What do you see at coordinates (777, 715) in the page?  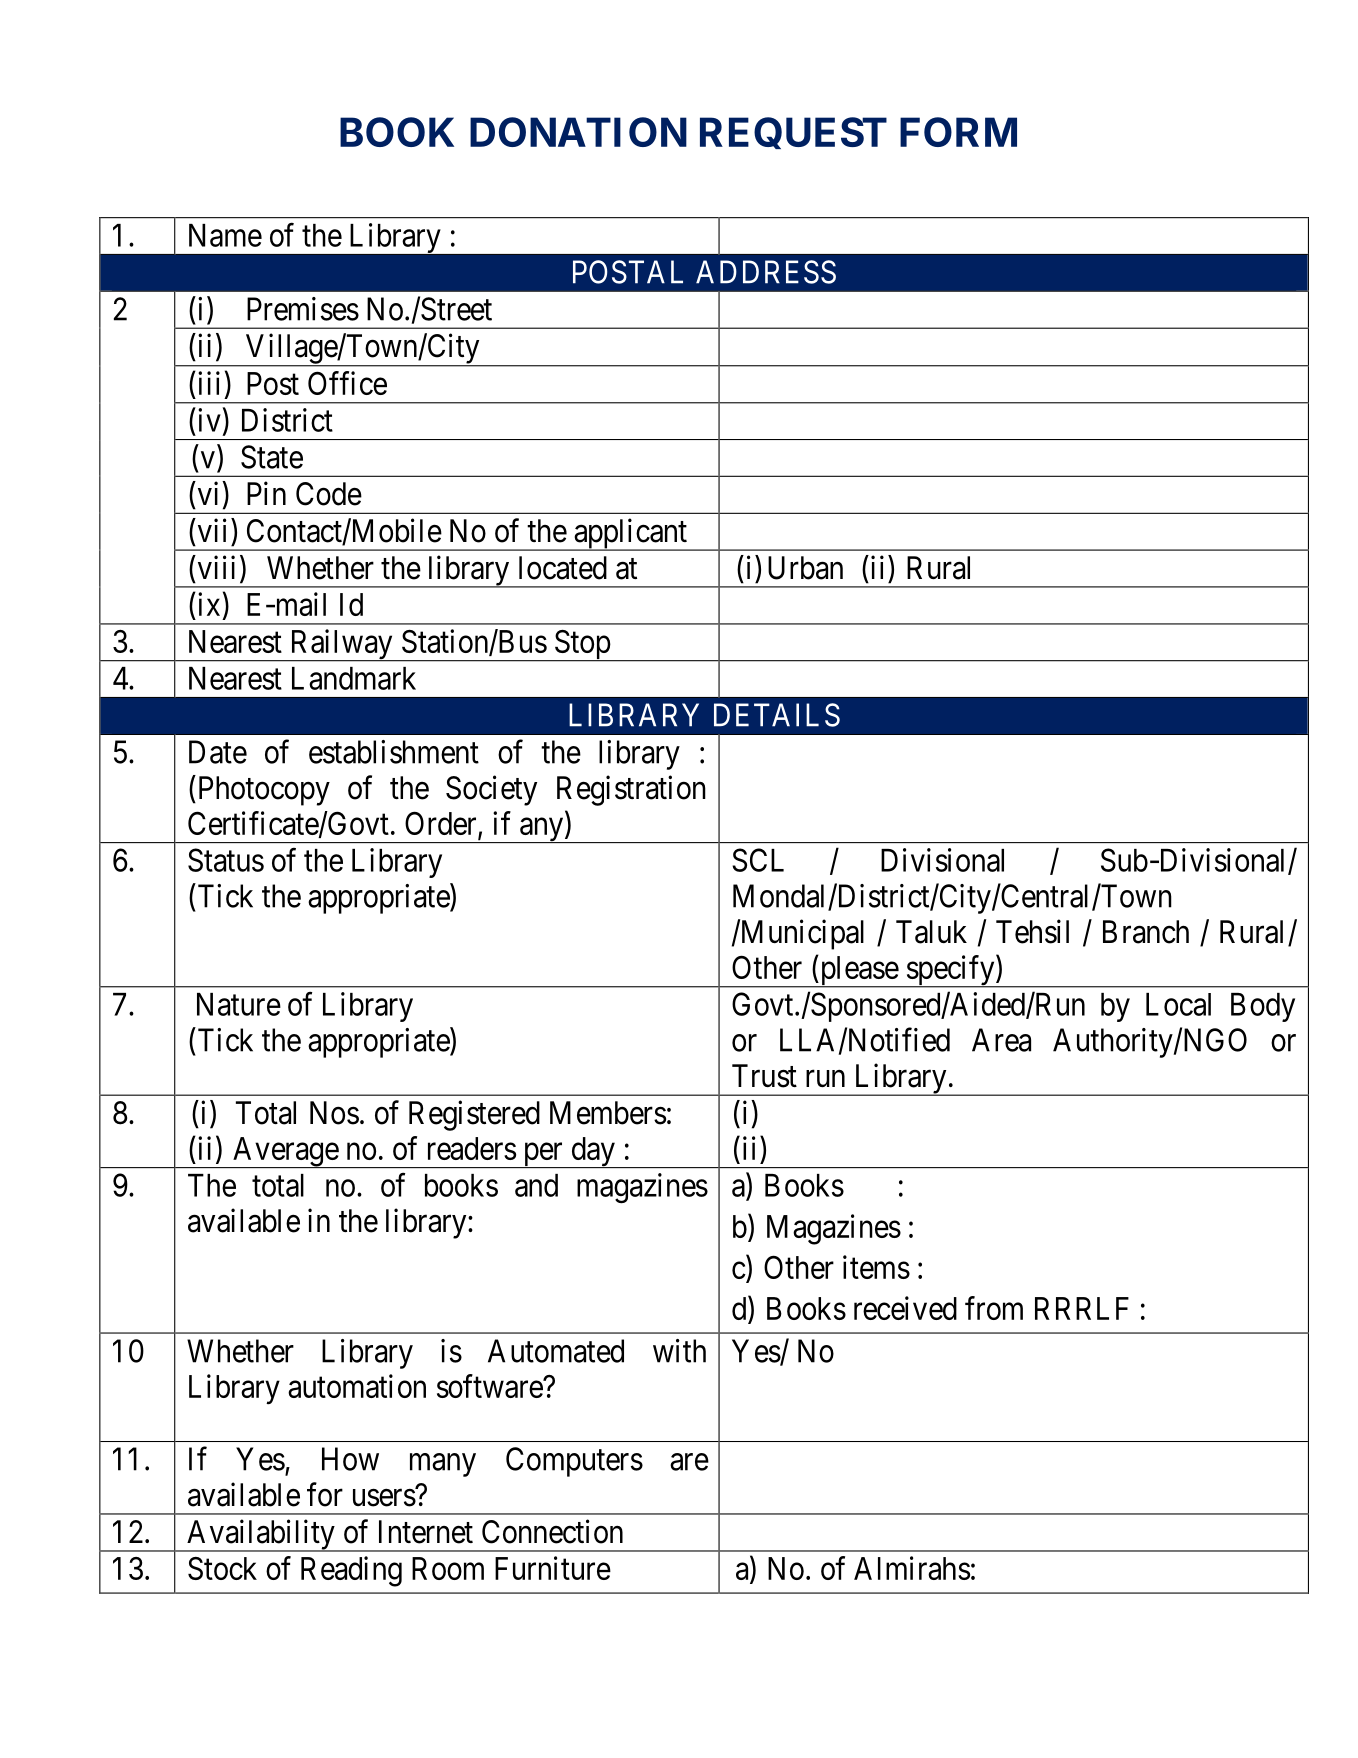 I see `DETAILS` at bounding box center [777, 715].
